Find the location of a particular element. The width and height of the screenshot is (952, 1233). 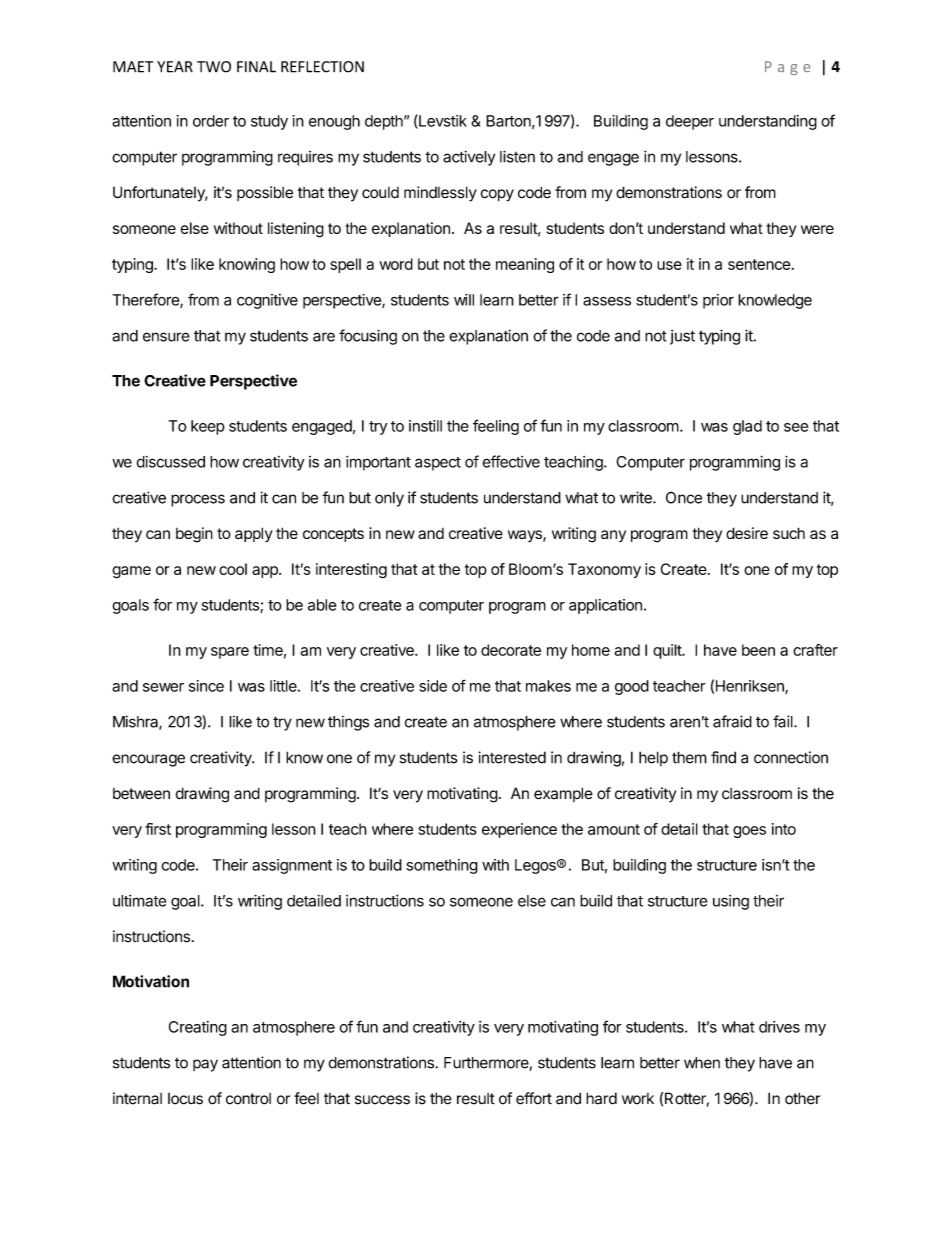

order is located at coordinates (211, 121).
